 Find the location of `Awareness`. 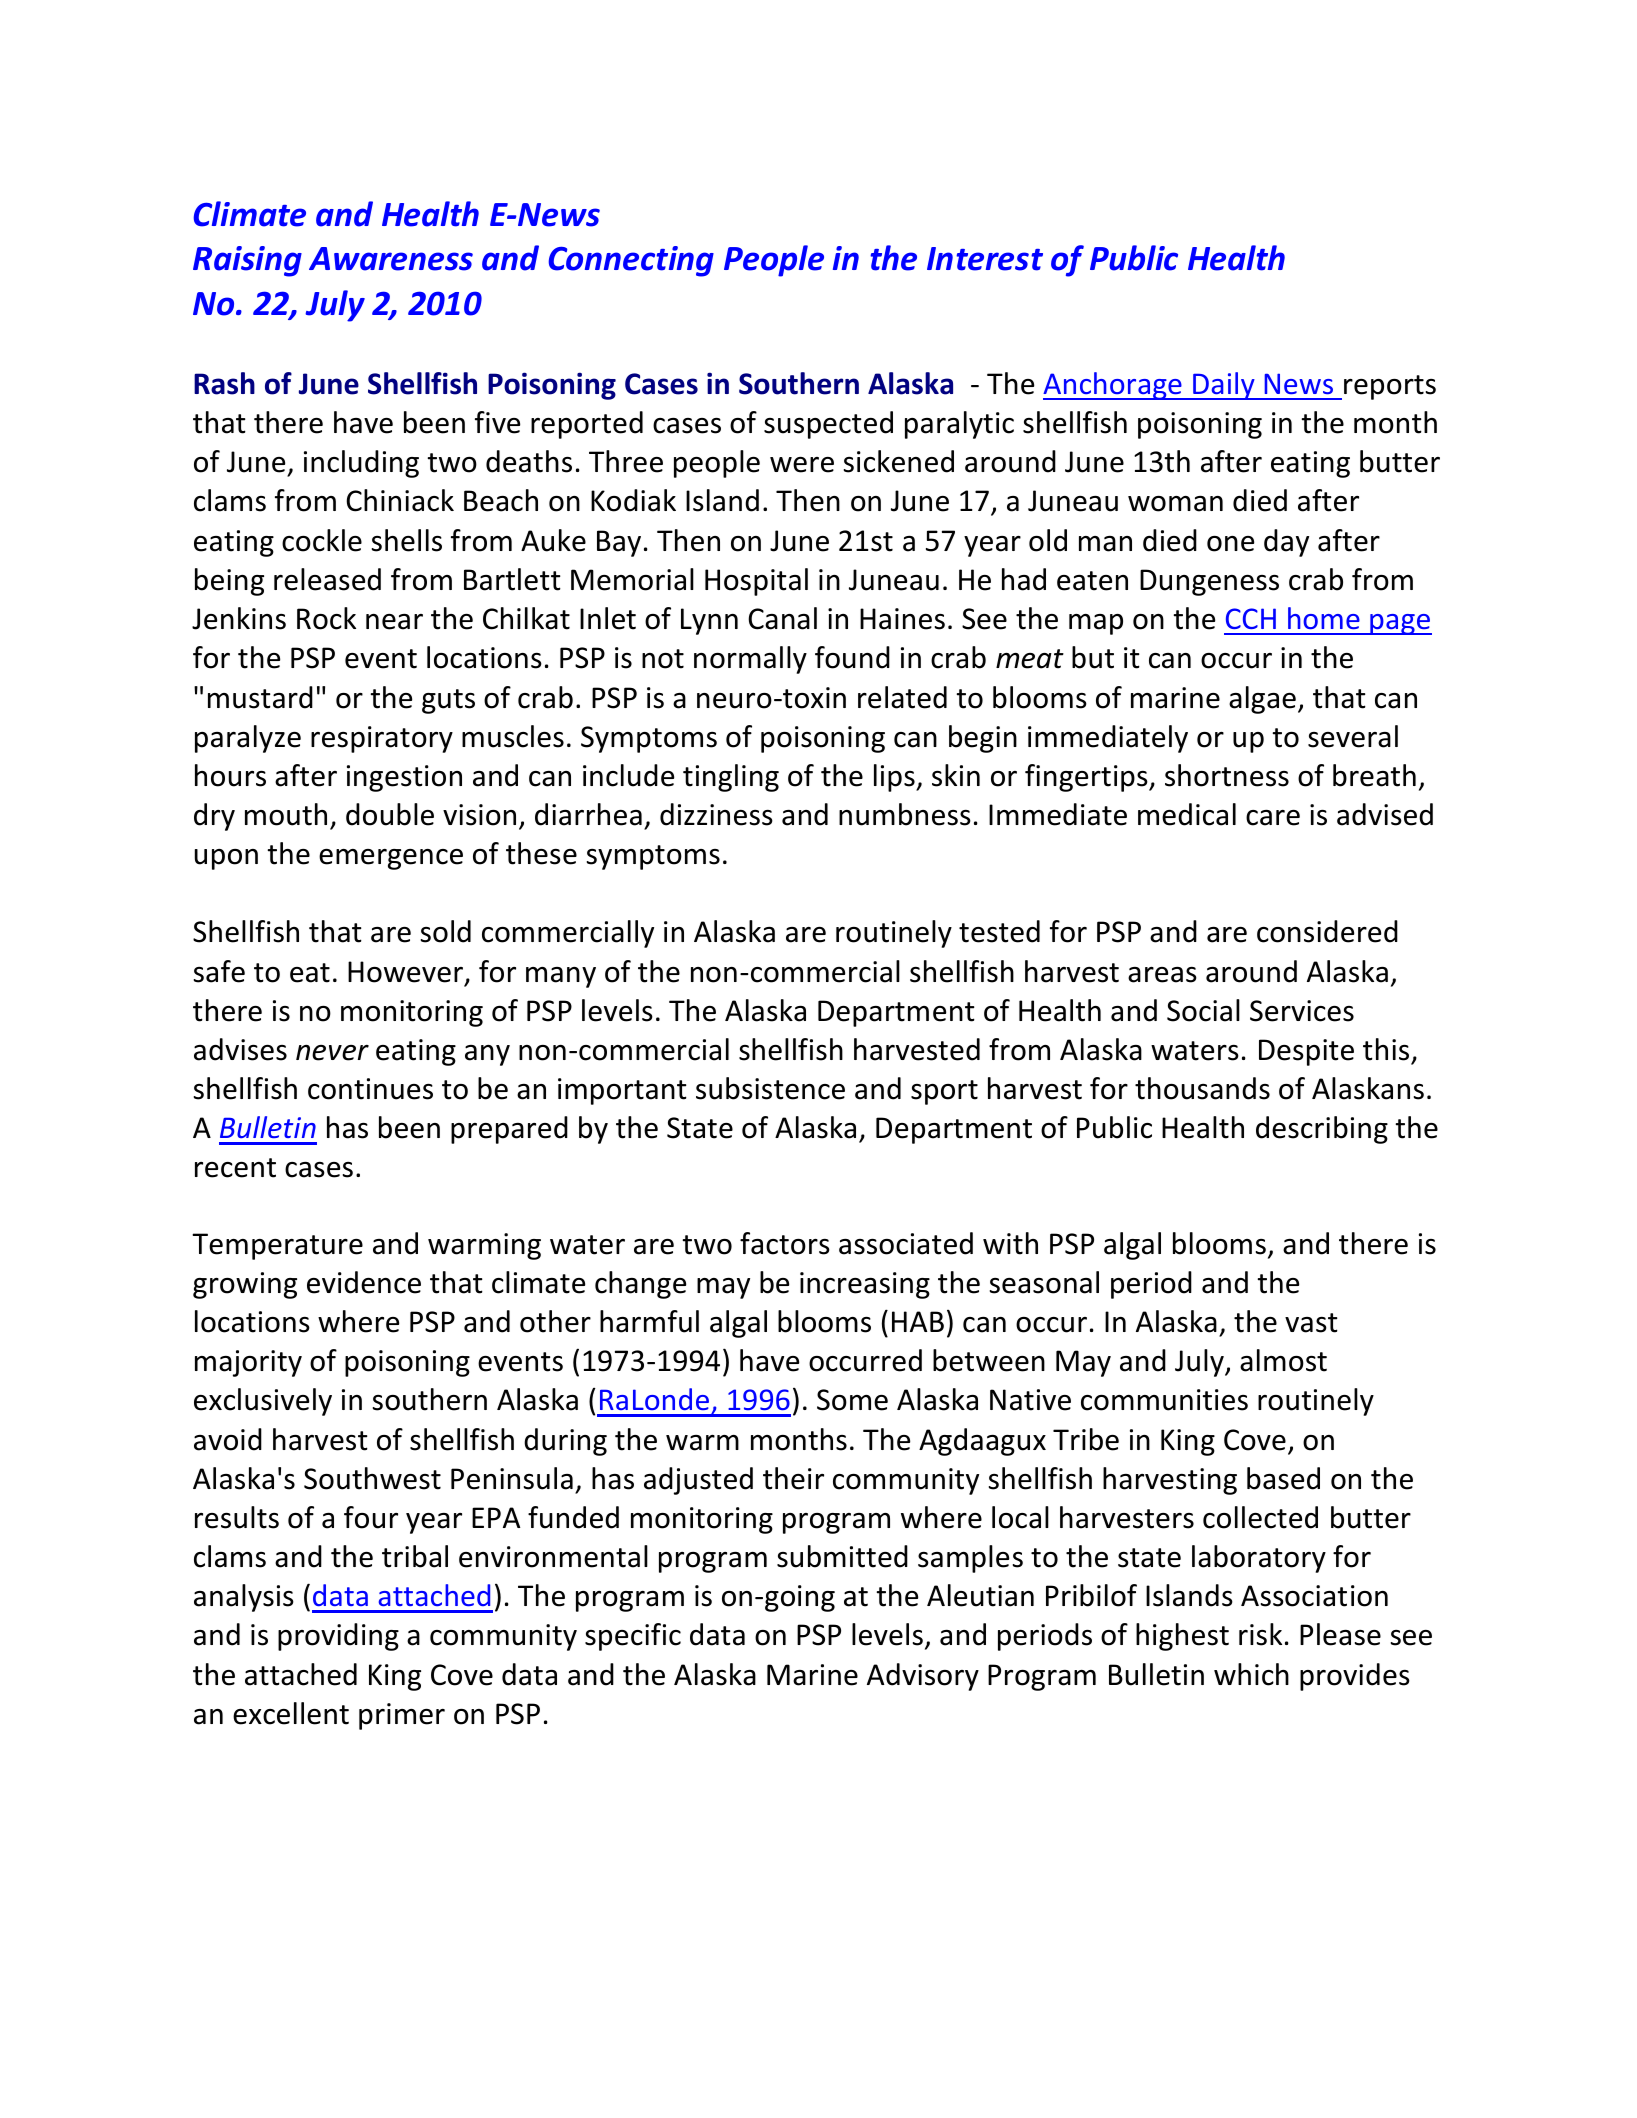

Awareness is located at coordinates (391, 259).
